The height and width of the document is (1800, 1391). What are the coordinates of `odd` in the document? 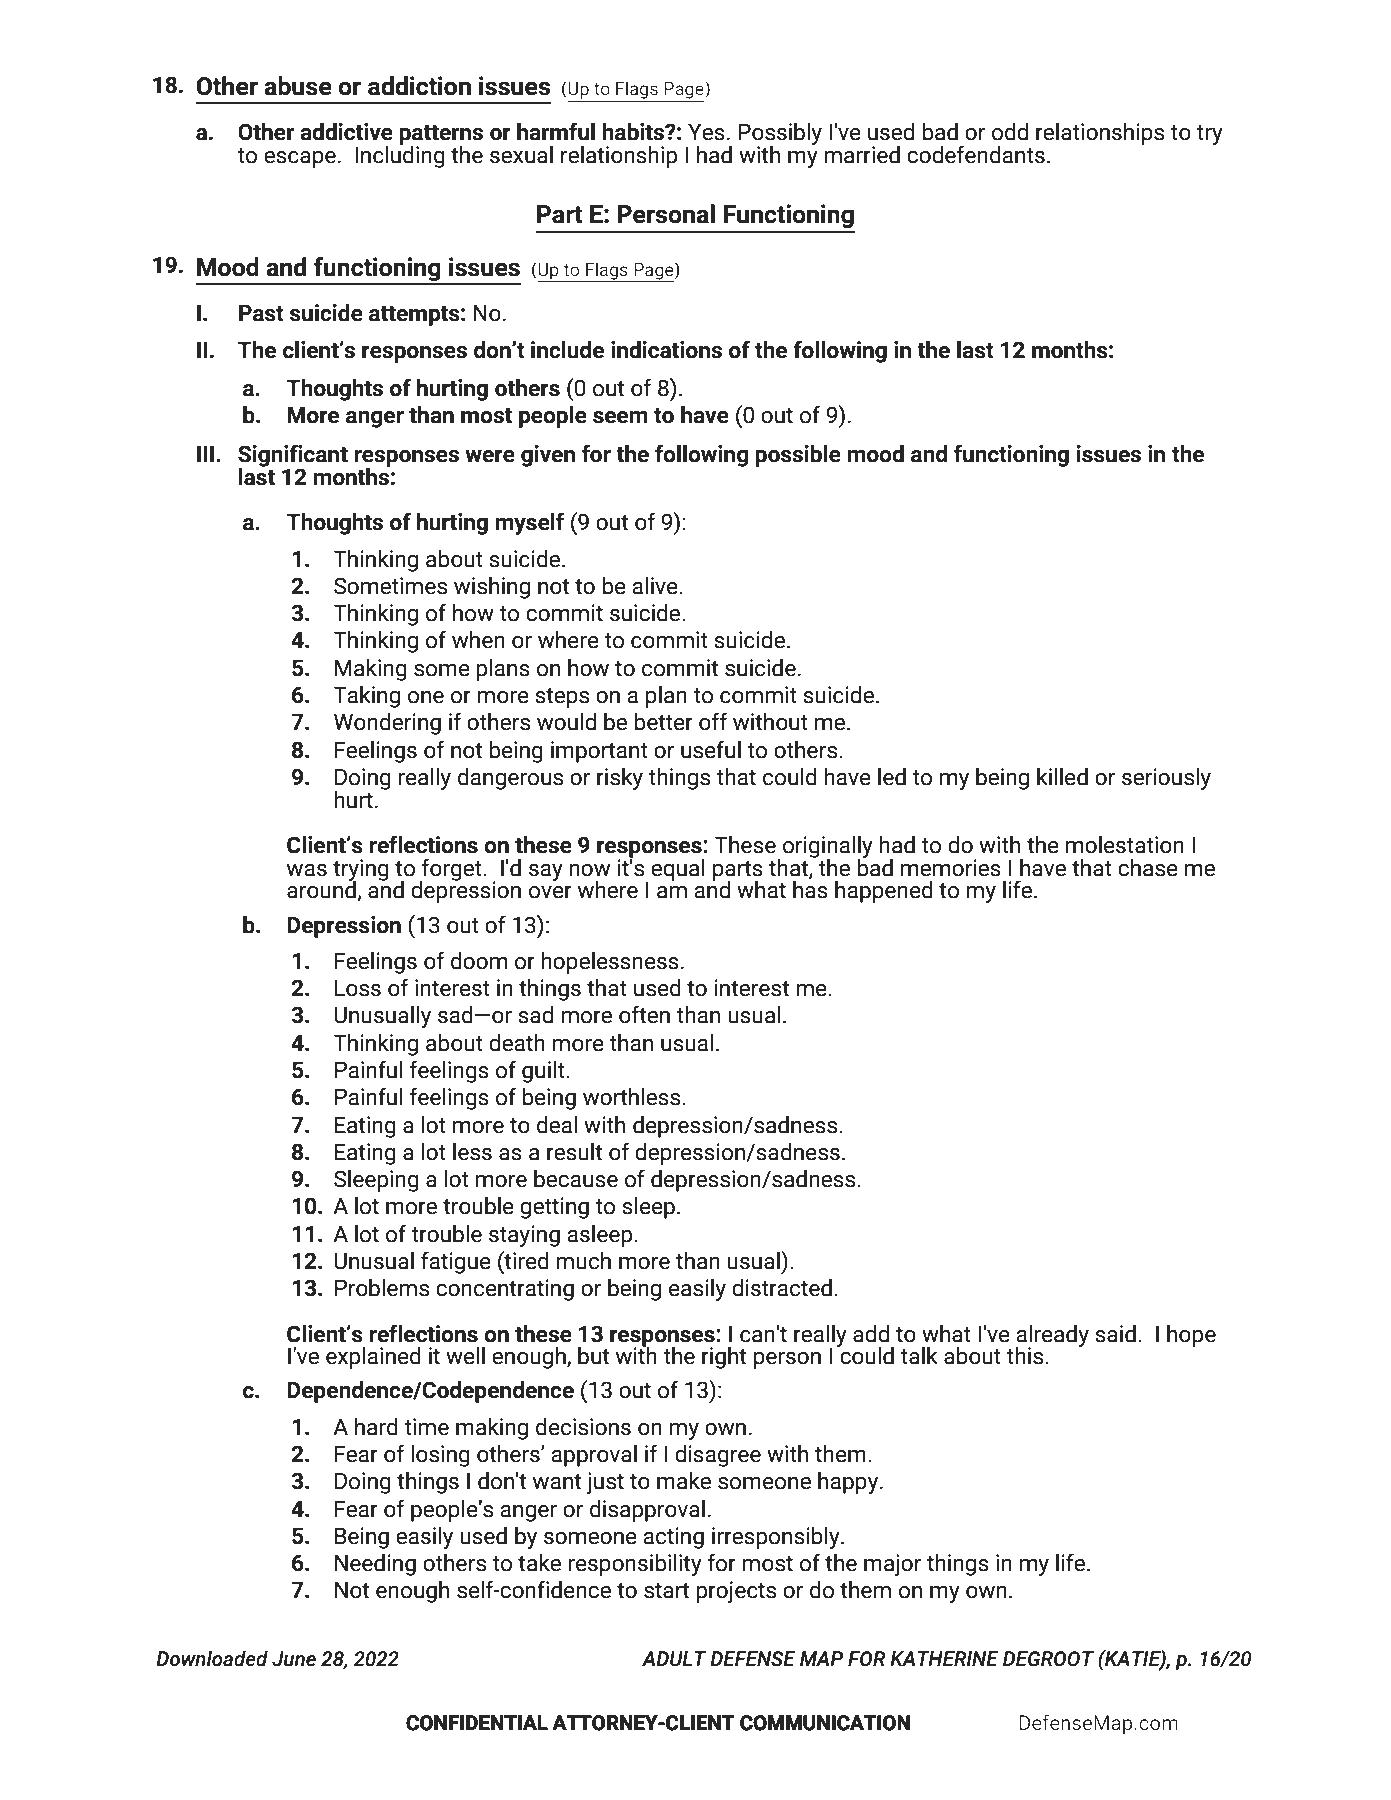 It's located at (1010, 132).
